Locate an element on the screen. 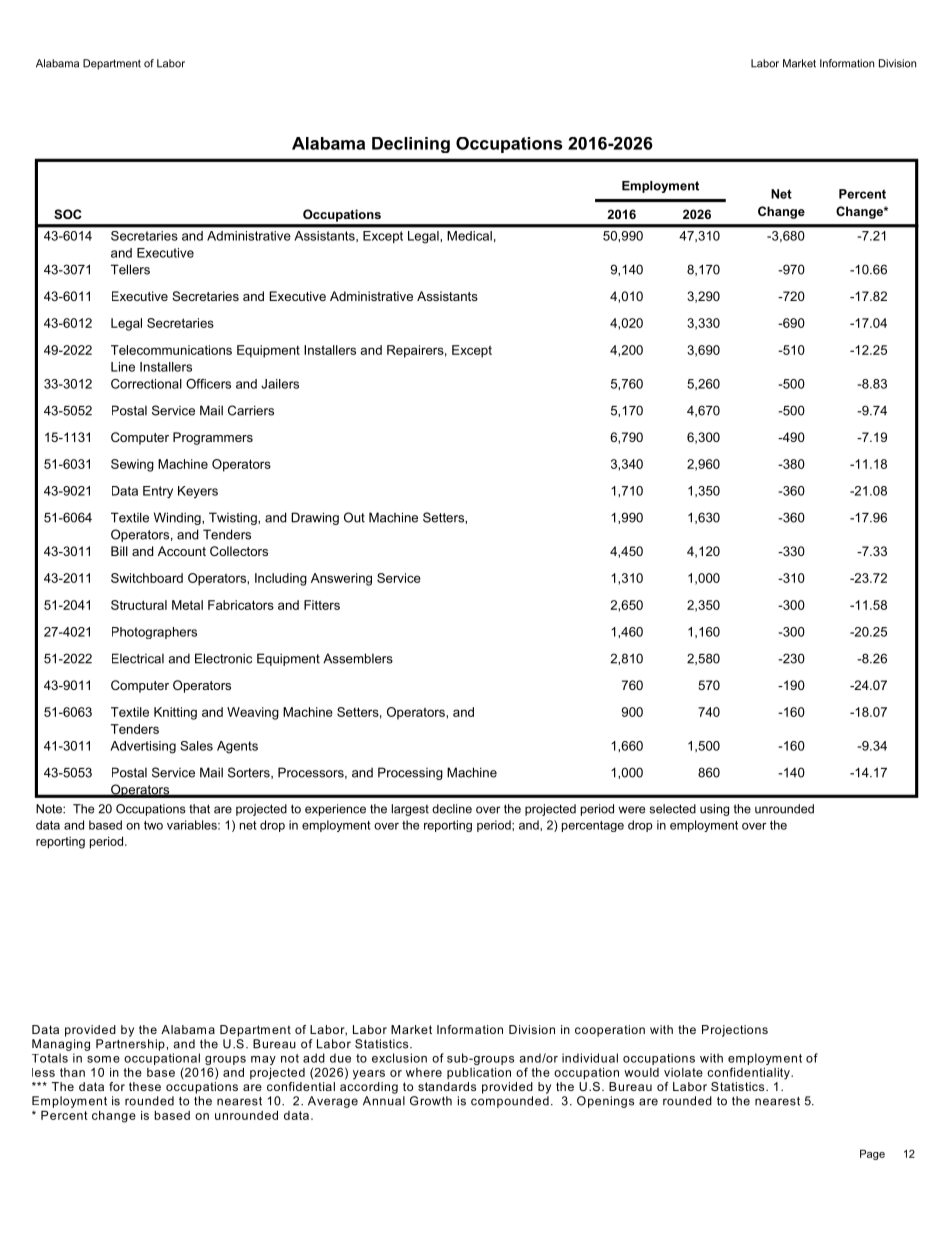  these is located at coordinates (145, 1086).
